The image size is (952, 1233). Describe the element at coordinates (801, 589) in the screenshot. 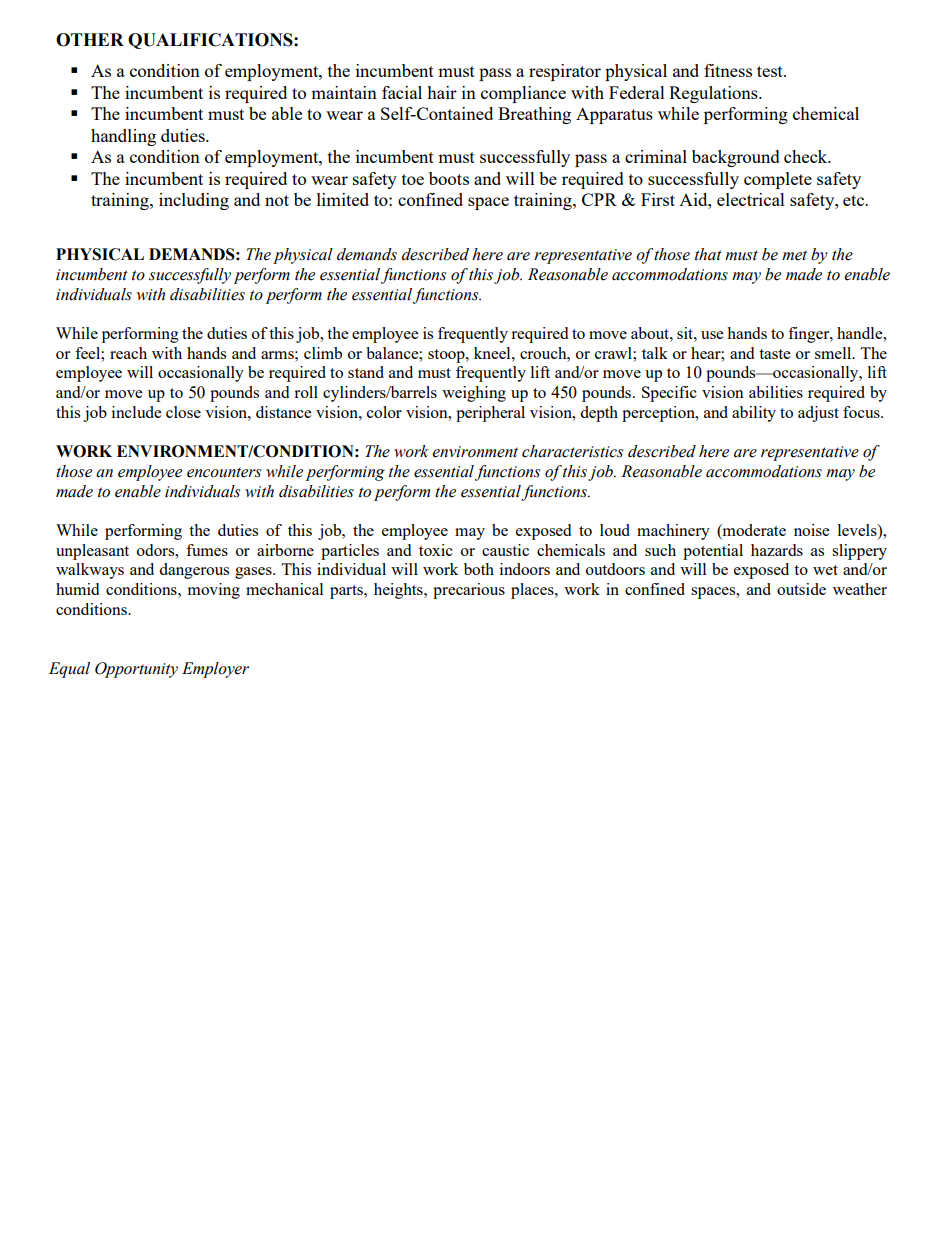

I see `outside` at that location.
